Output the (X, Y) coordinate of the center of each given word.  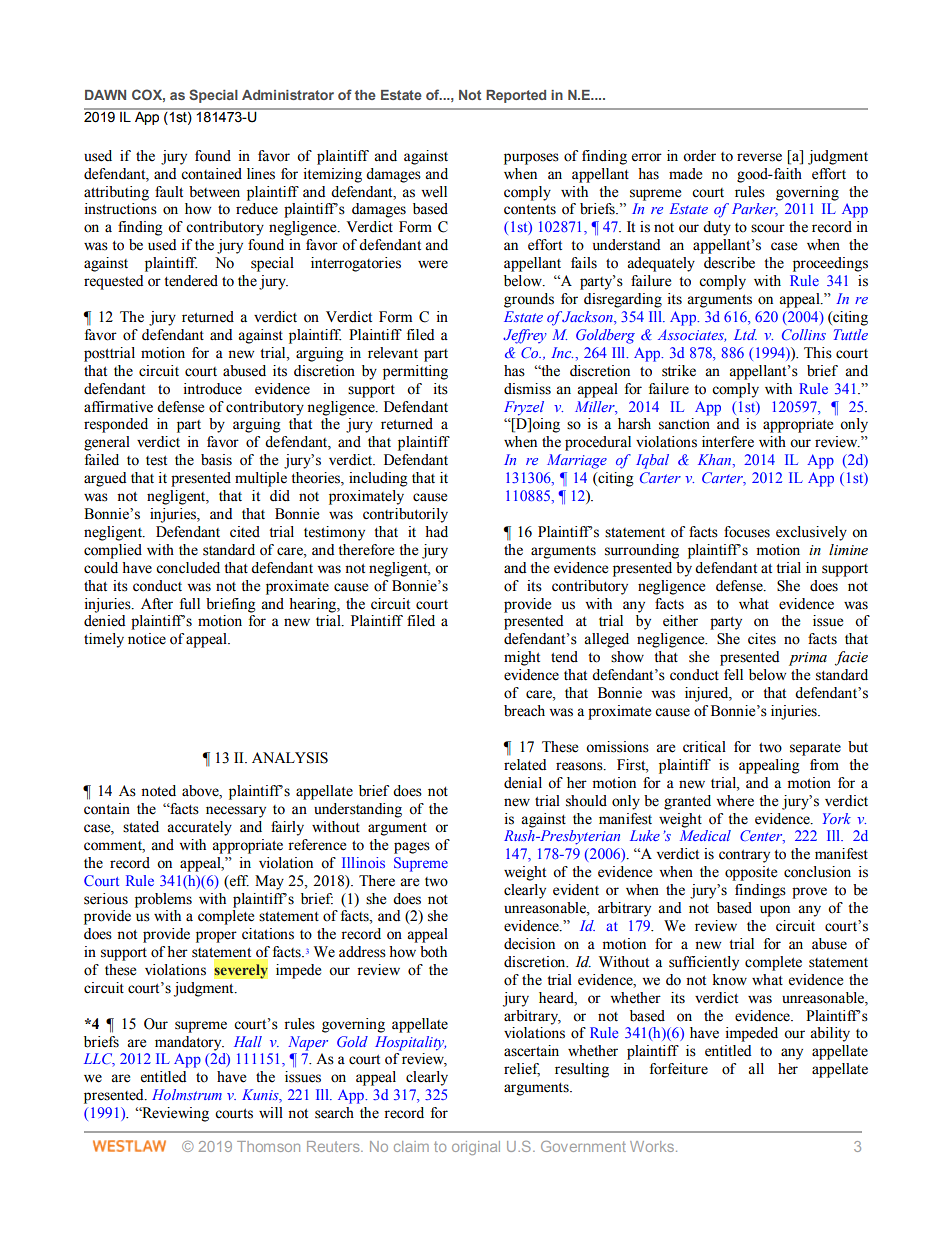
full (190, 603)
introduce (212, 389)
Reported (516, 96)
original (476, 1148)
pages (412, 848)
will (271, 1112)
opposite (751, 873)
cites (762, 639)
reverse (759, 157)
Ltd (745, 334)
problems (163, 900)
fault (169, 192)
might (522, 658)
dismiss (527, 389)
